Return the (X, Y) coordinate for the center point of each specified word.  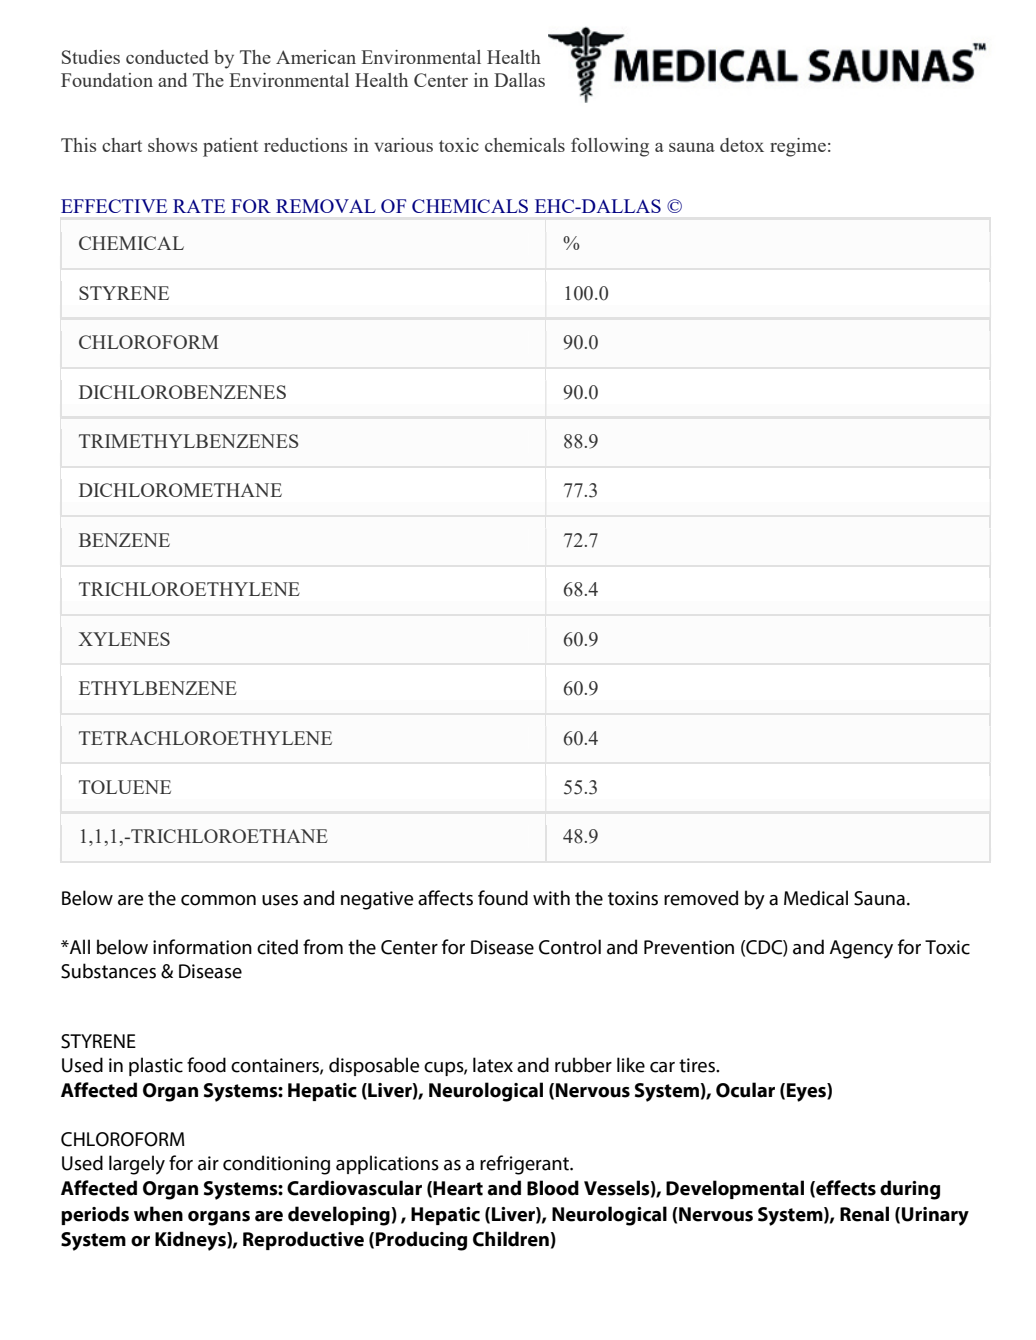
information (202, 947)
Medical (816, 898)
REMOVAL (326, 206)
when (158, 1214)
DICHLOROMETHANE (180, 490)
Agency (861, 949)
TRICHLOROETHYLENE (189, 589)
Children (511, 1239)
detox (742, 145)
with (551, 898)
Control (570, 947)
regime (798, 147)
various (403, 145)
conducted (167, 57)
